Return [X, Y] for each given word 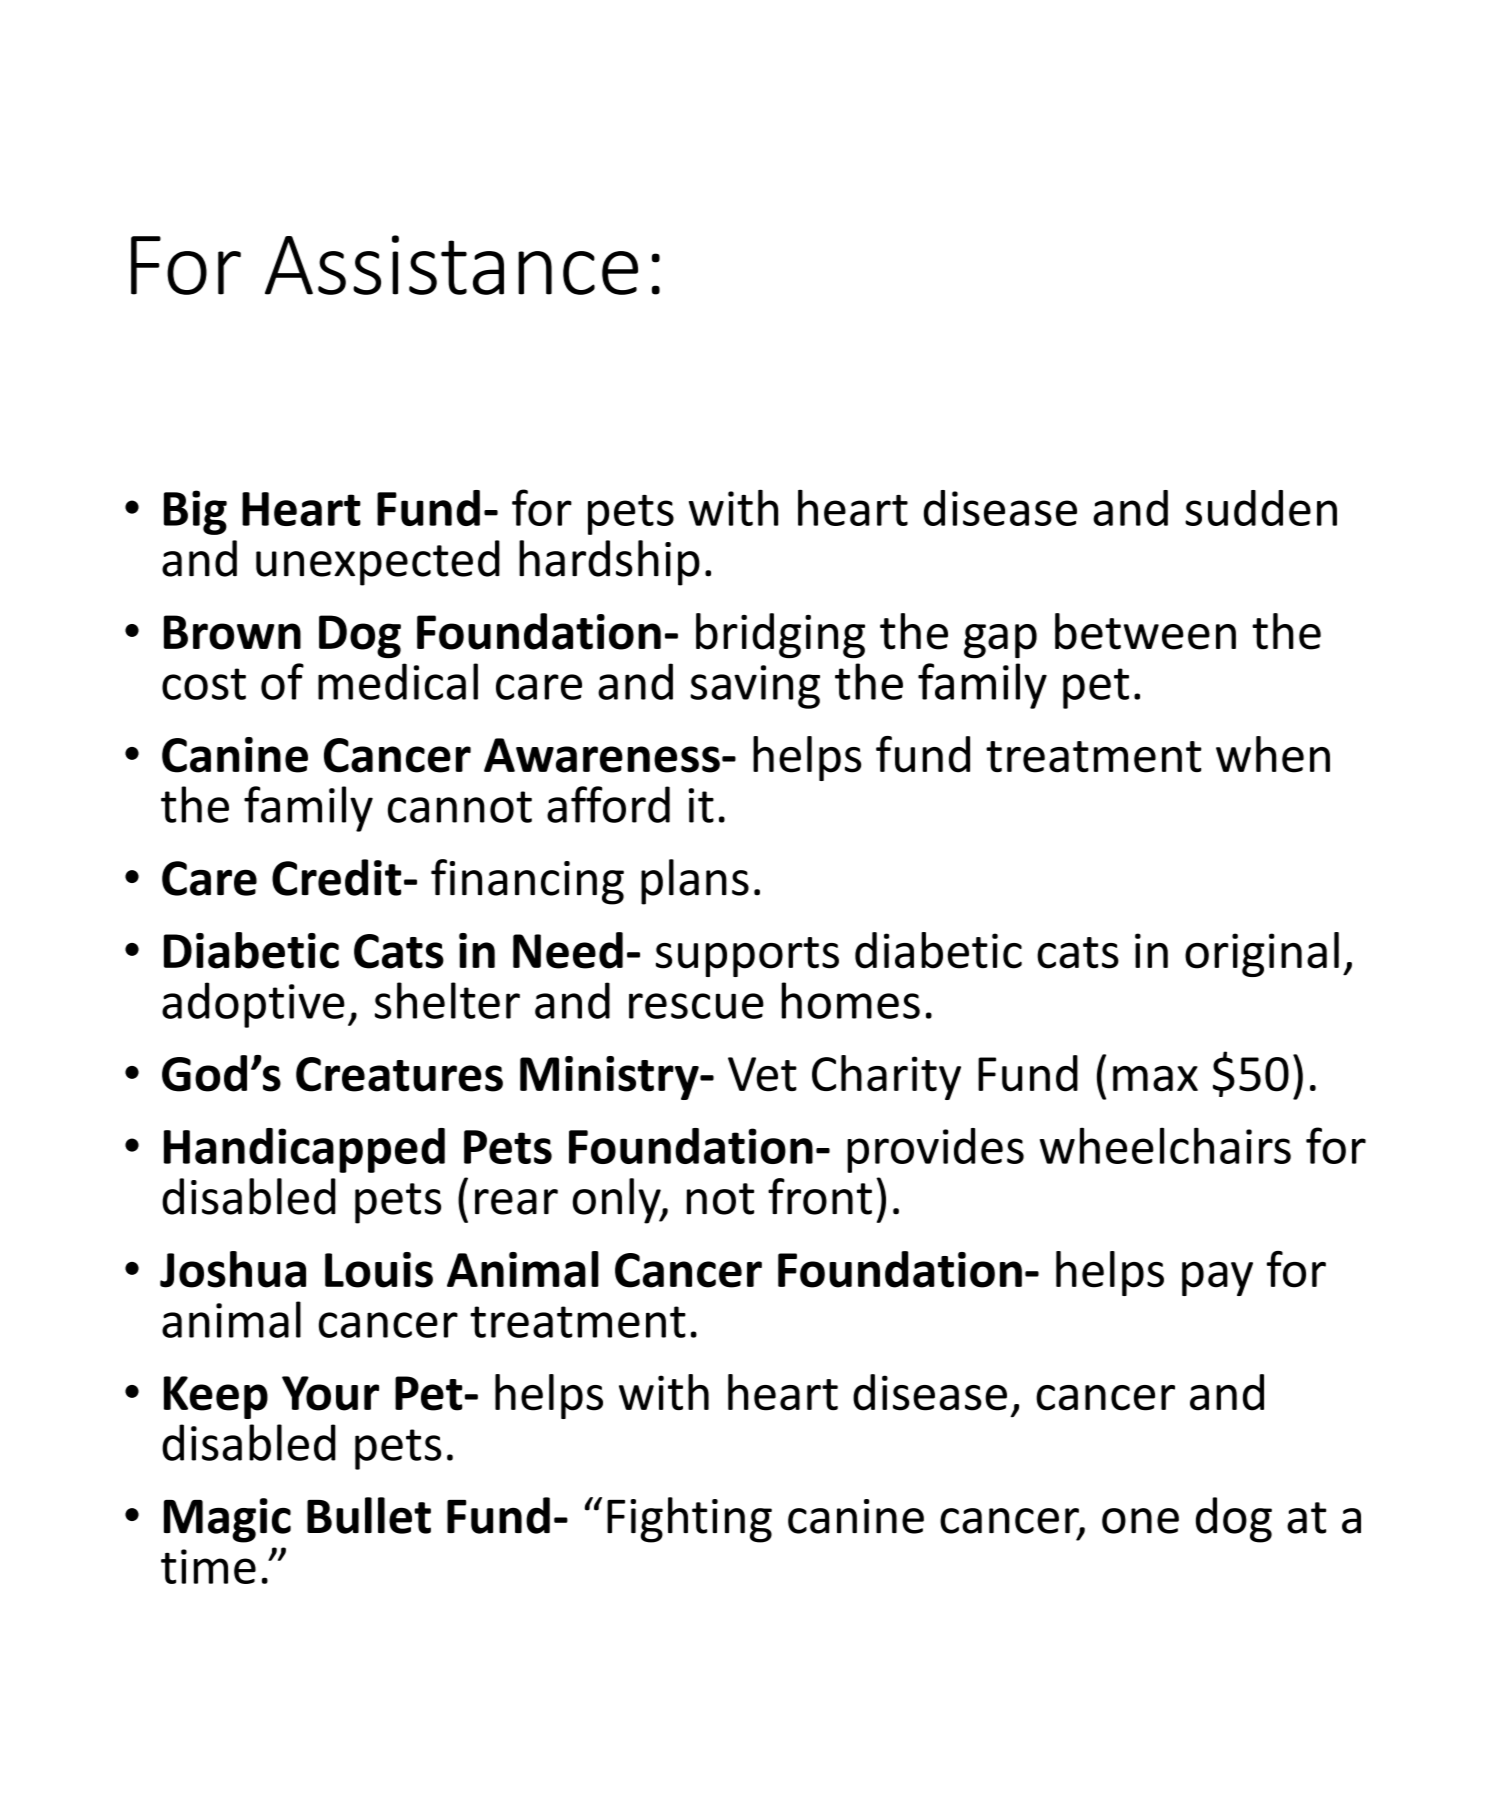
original [1262, 954]
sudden [1261, 508]
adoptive [253, 1005]
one [1140, 1521]
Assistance [451, 265]
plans [695, 882]
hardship [609, 563]
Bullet [369, 1515]
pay [1217, 1279]
